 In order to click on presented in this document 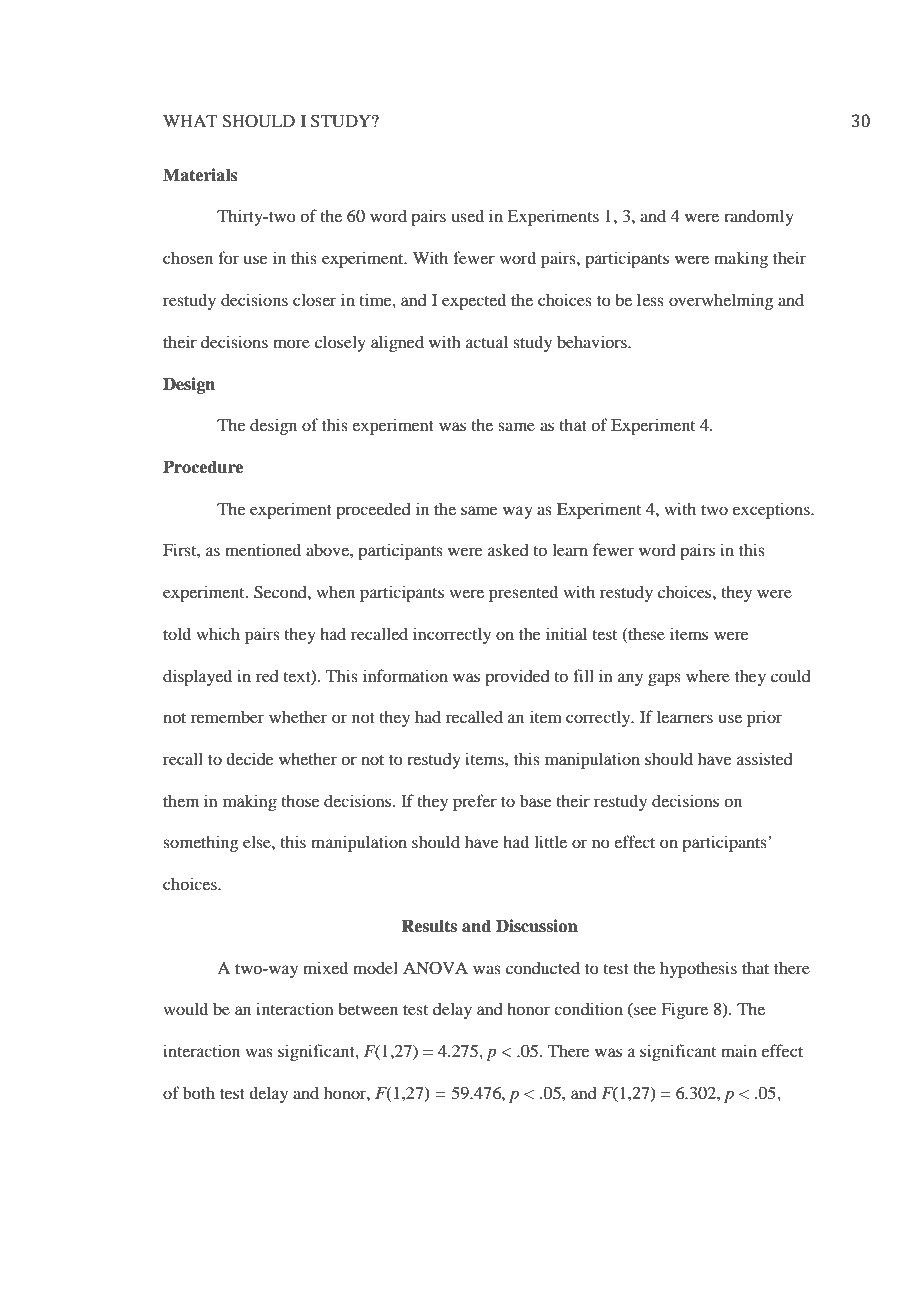, I will do `click(523, 593)`.
